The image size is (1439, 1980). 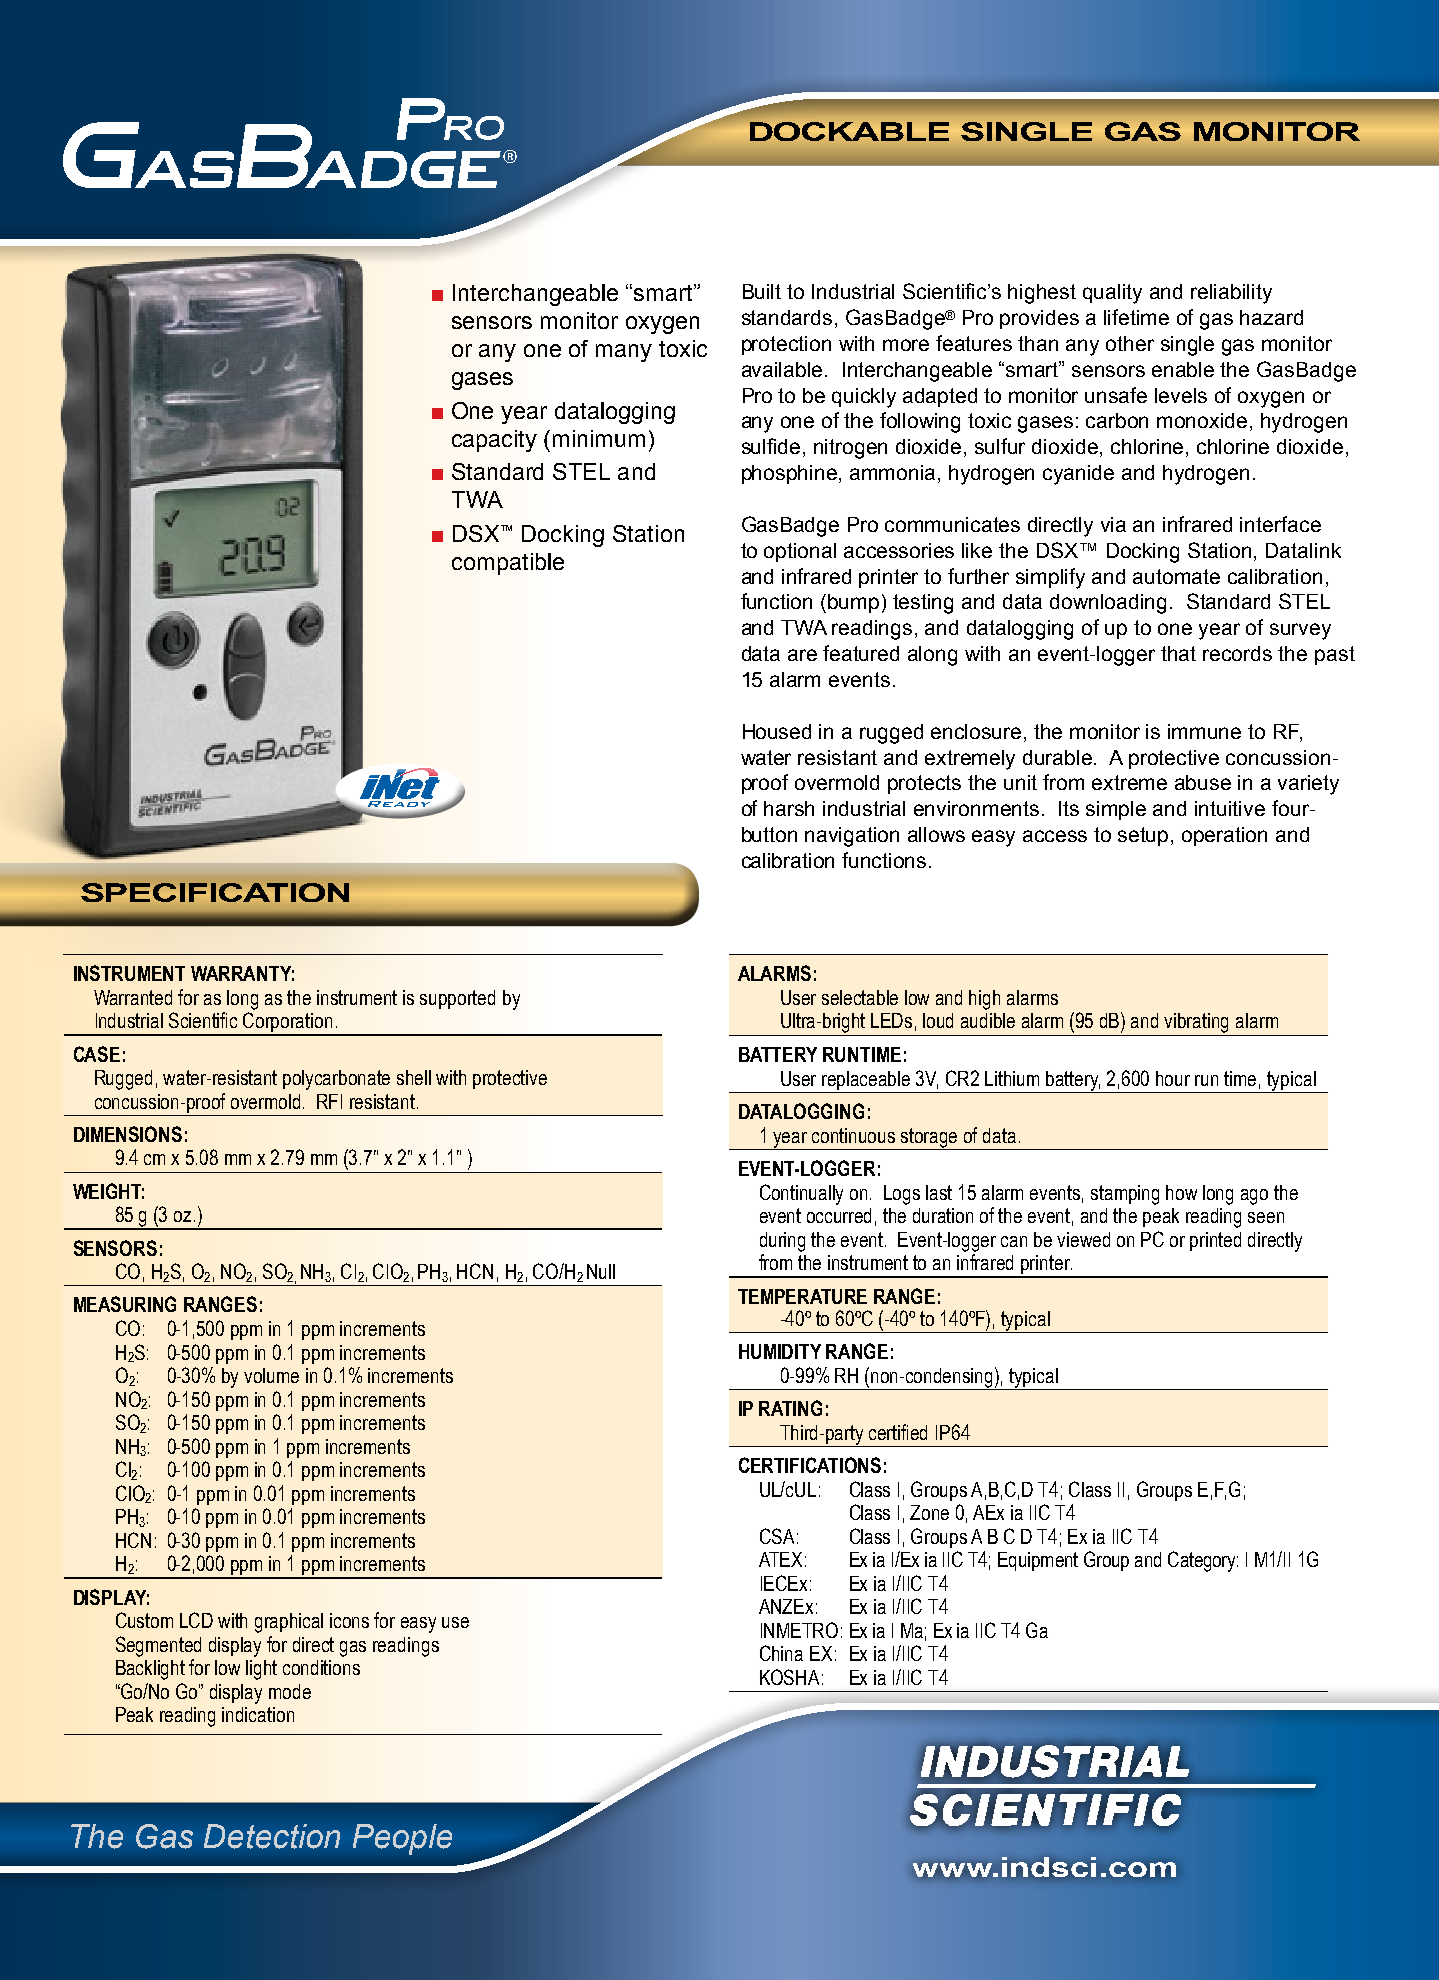 I want to click on enable, so click(x=1183, y=369).
